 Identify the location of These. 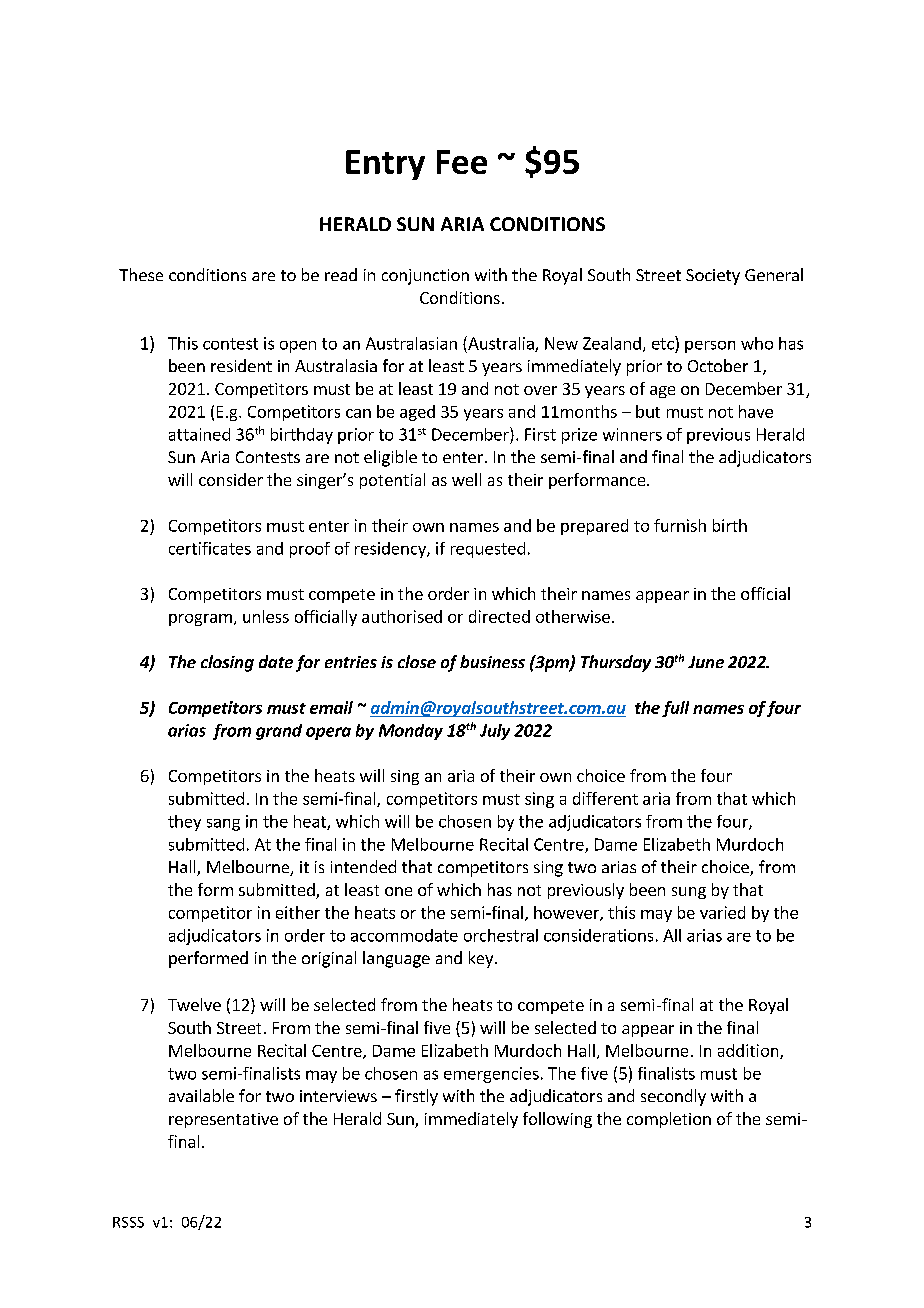
(141, 274).
